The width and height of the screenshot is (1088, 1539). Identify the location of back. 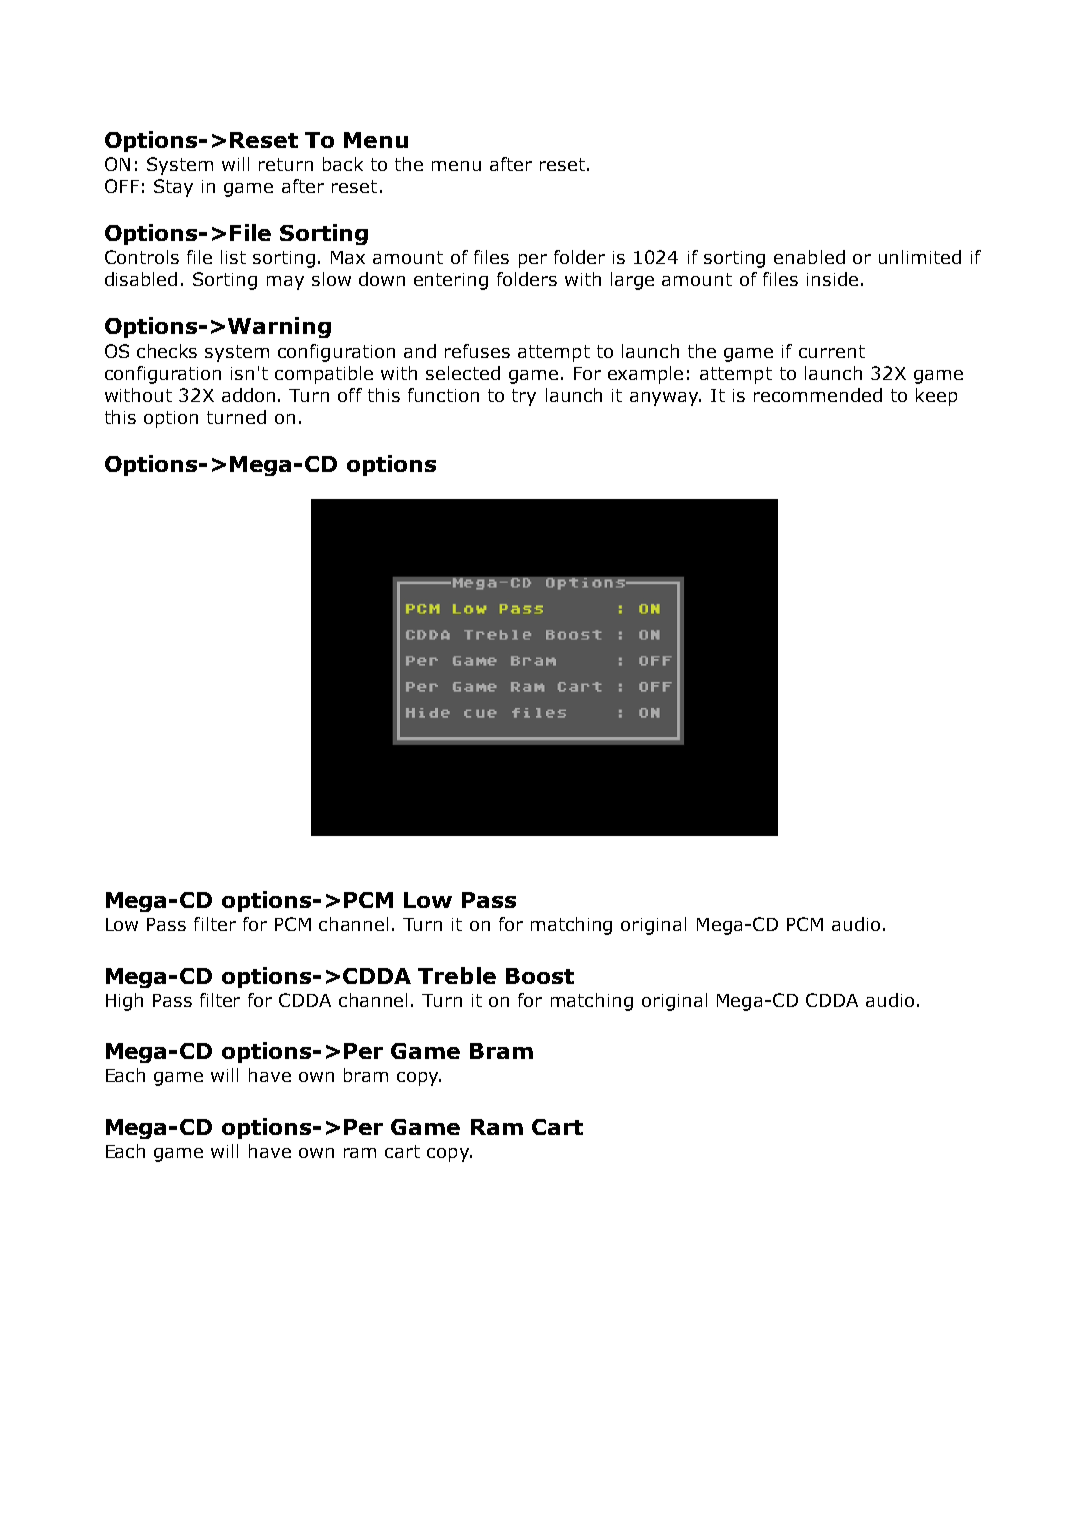
(343, 164).
